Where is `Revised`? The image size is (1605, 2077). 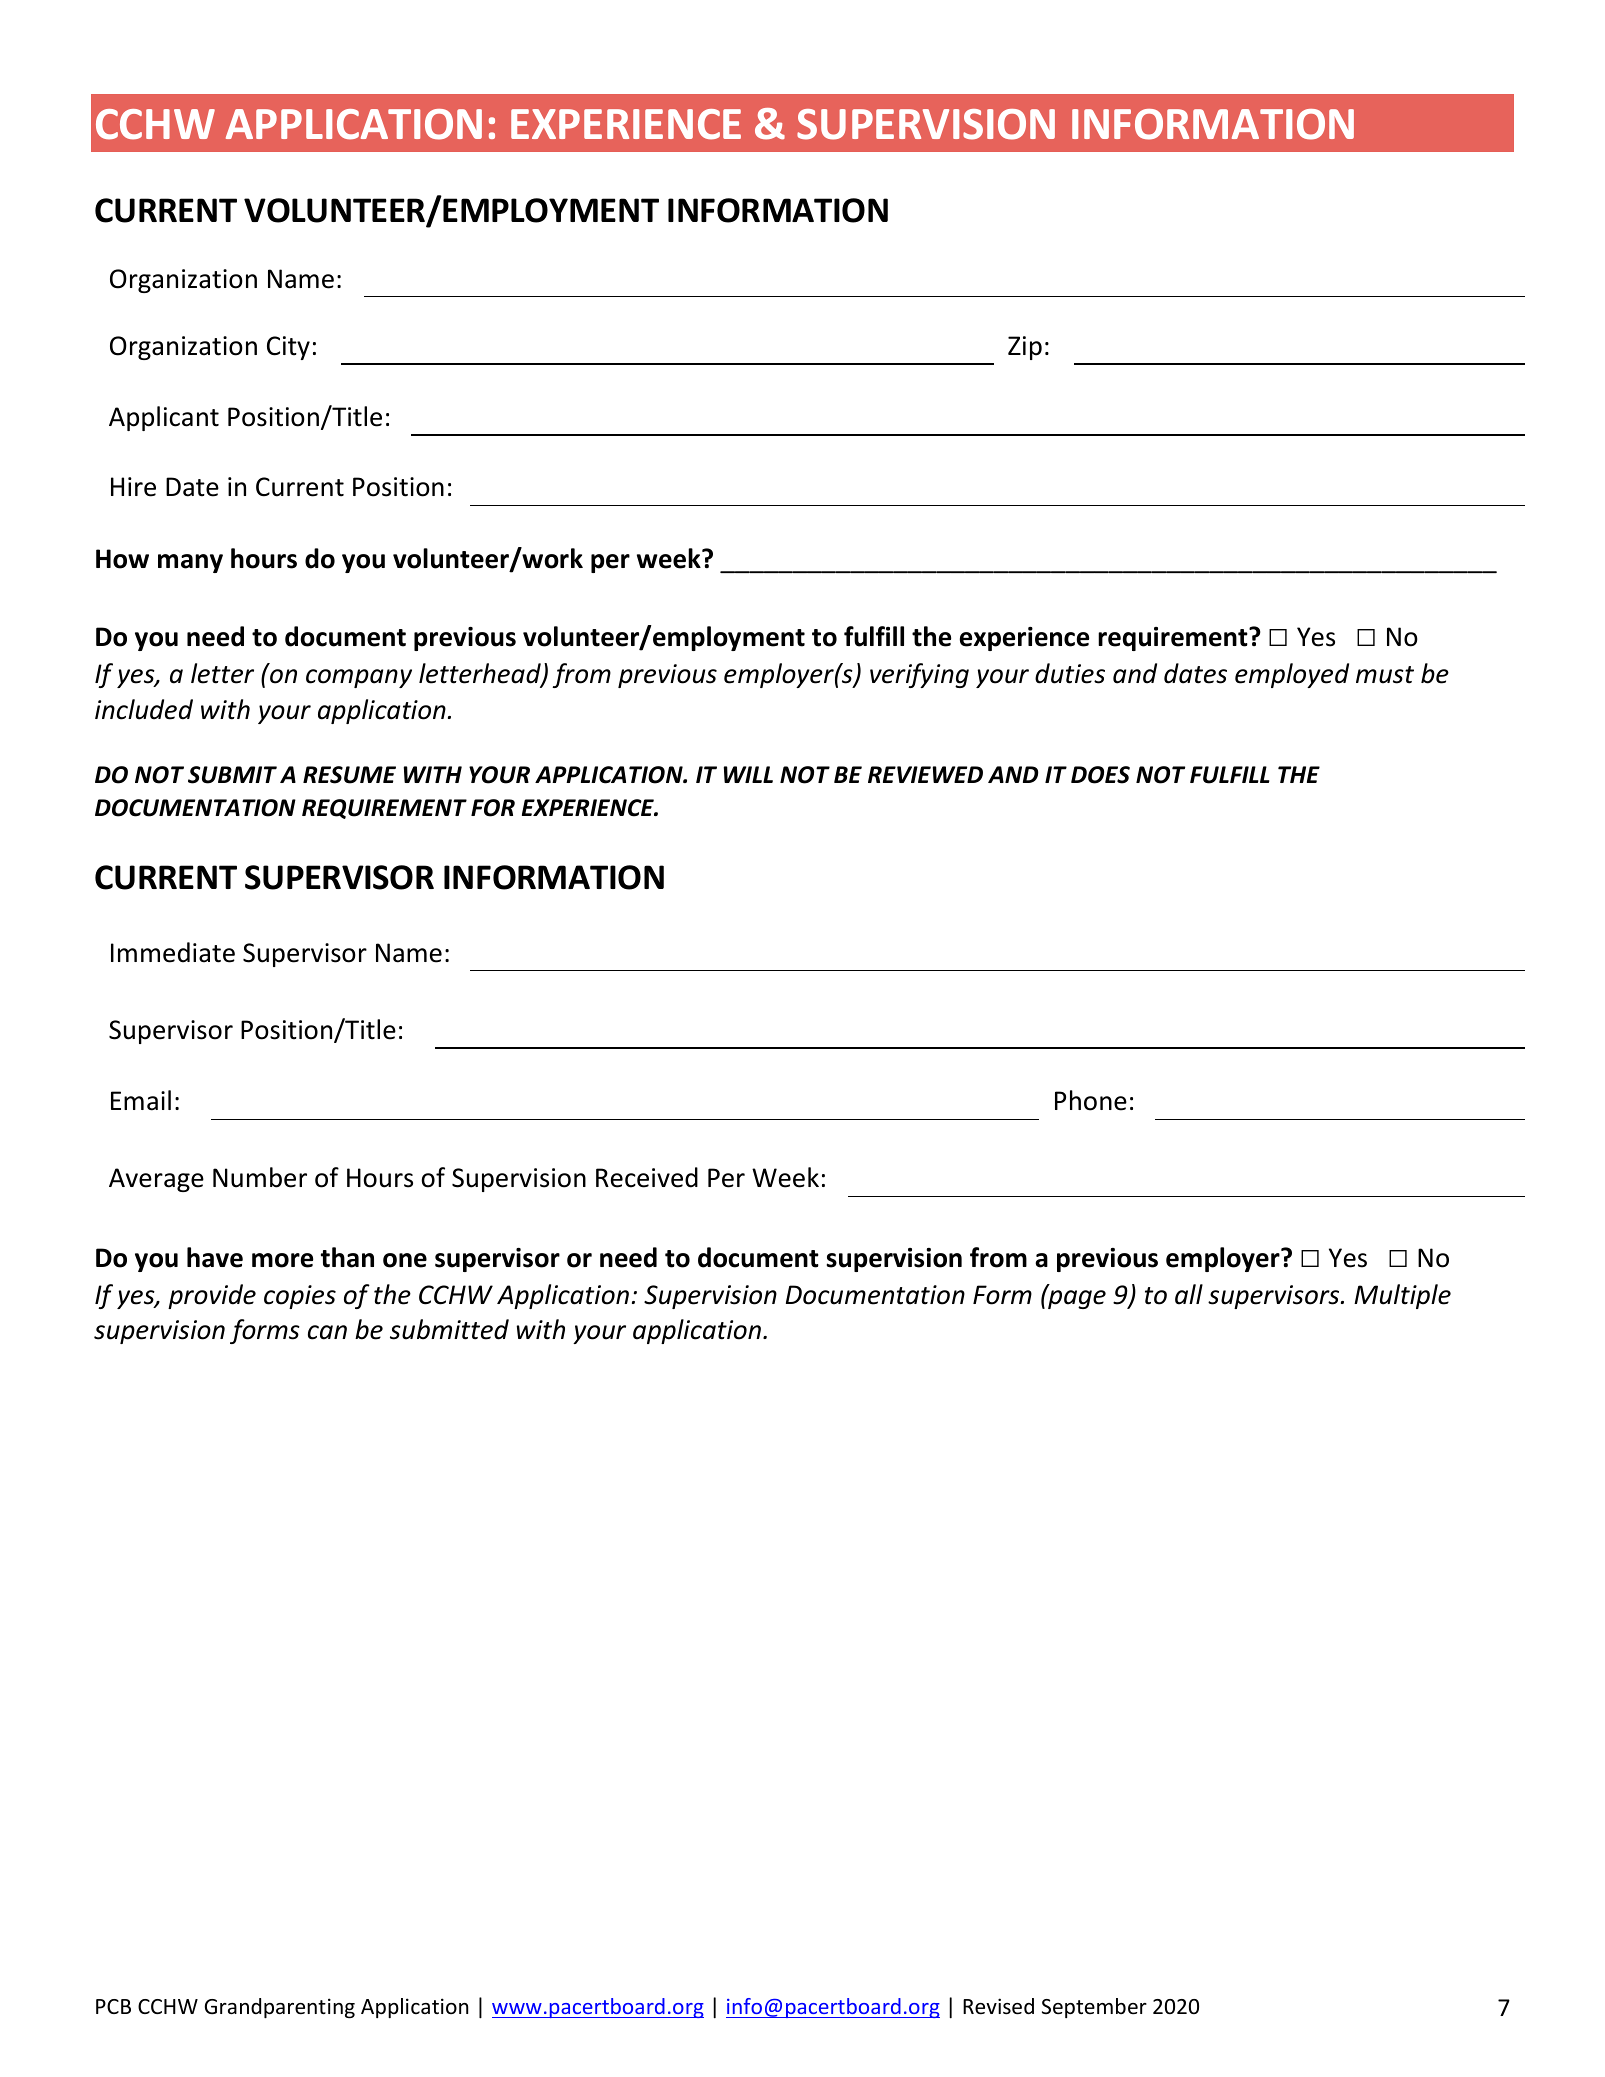 Revised is located at coordinates (998, 2006).
